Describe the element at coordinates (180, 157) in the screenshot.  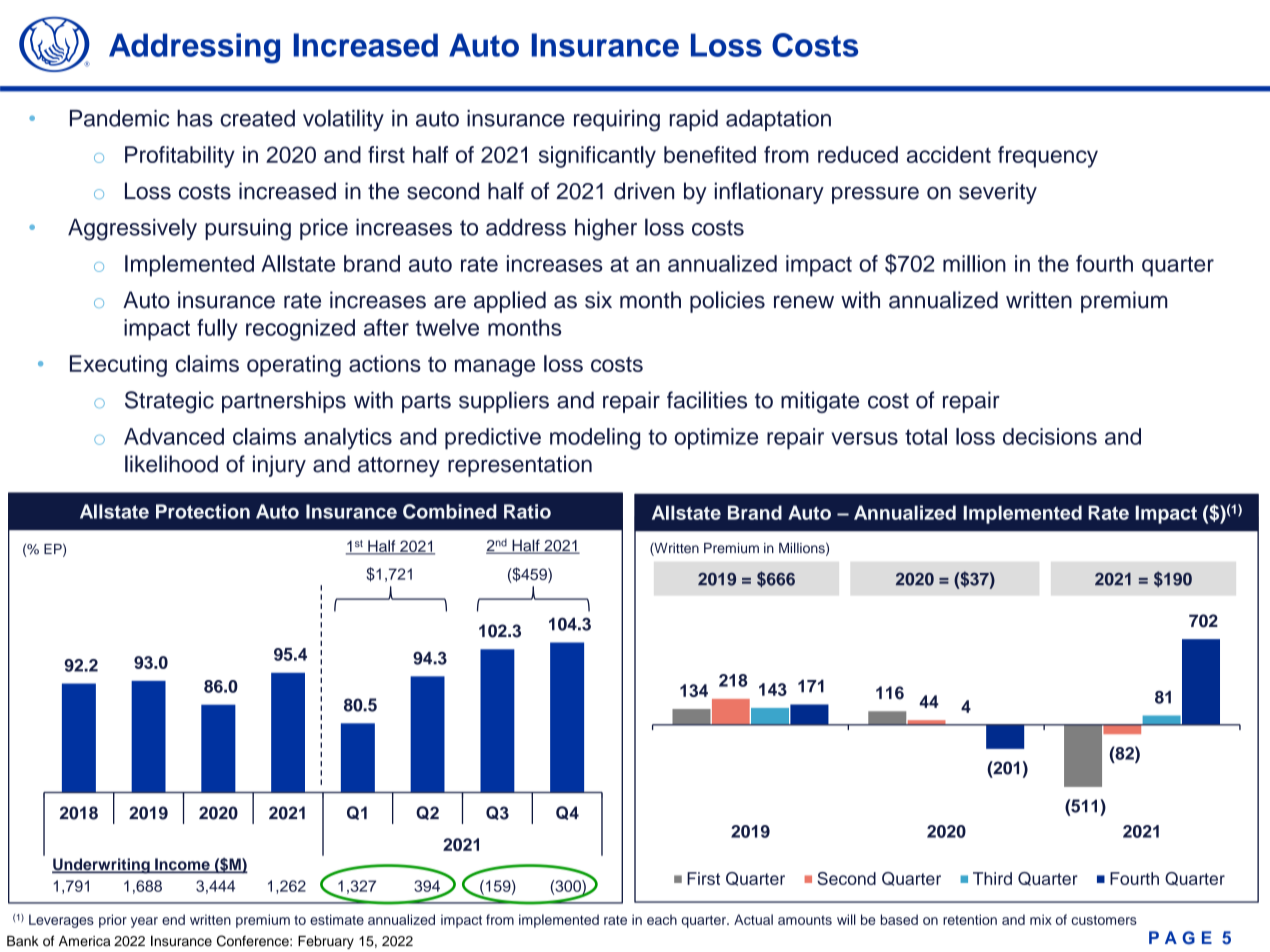
I see `Profitability` at that location.
